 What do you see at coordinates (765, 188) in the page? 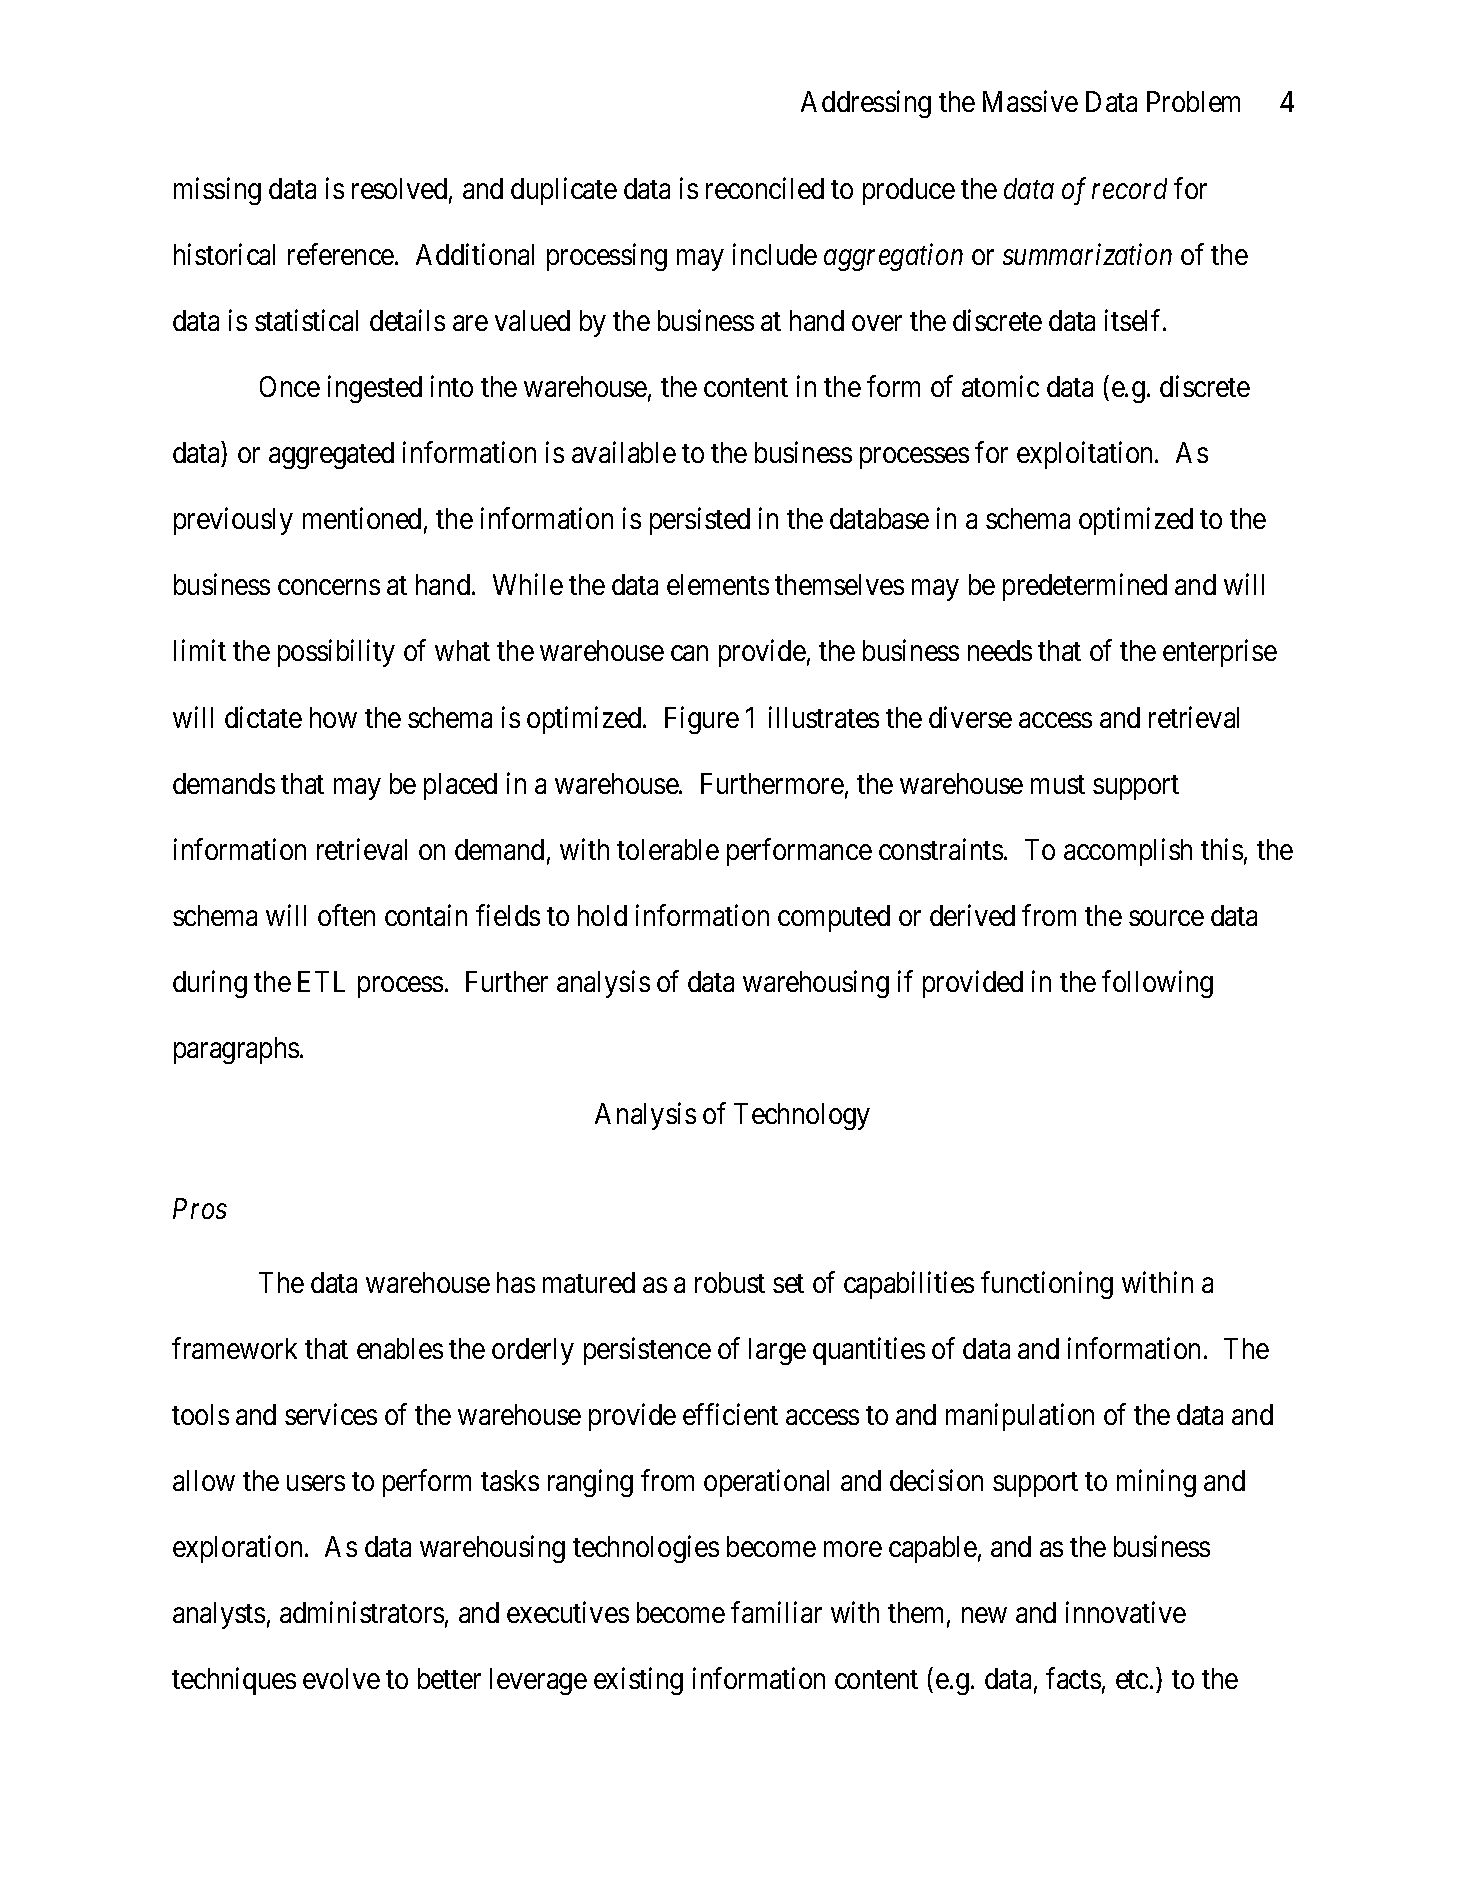
I see `reconciled` at bounding box center [765, 188].
